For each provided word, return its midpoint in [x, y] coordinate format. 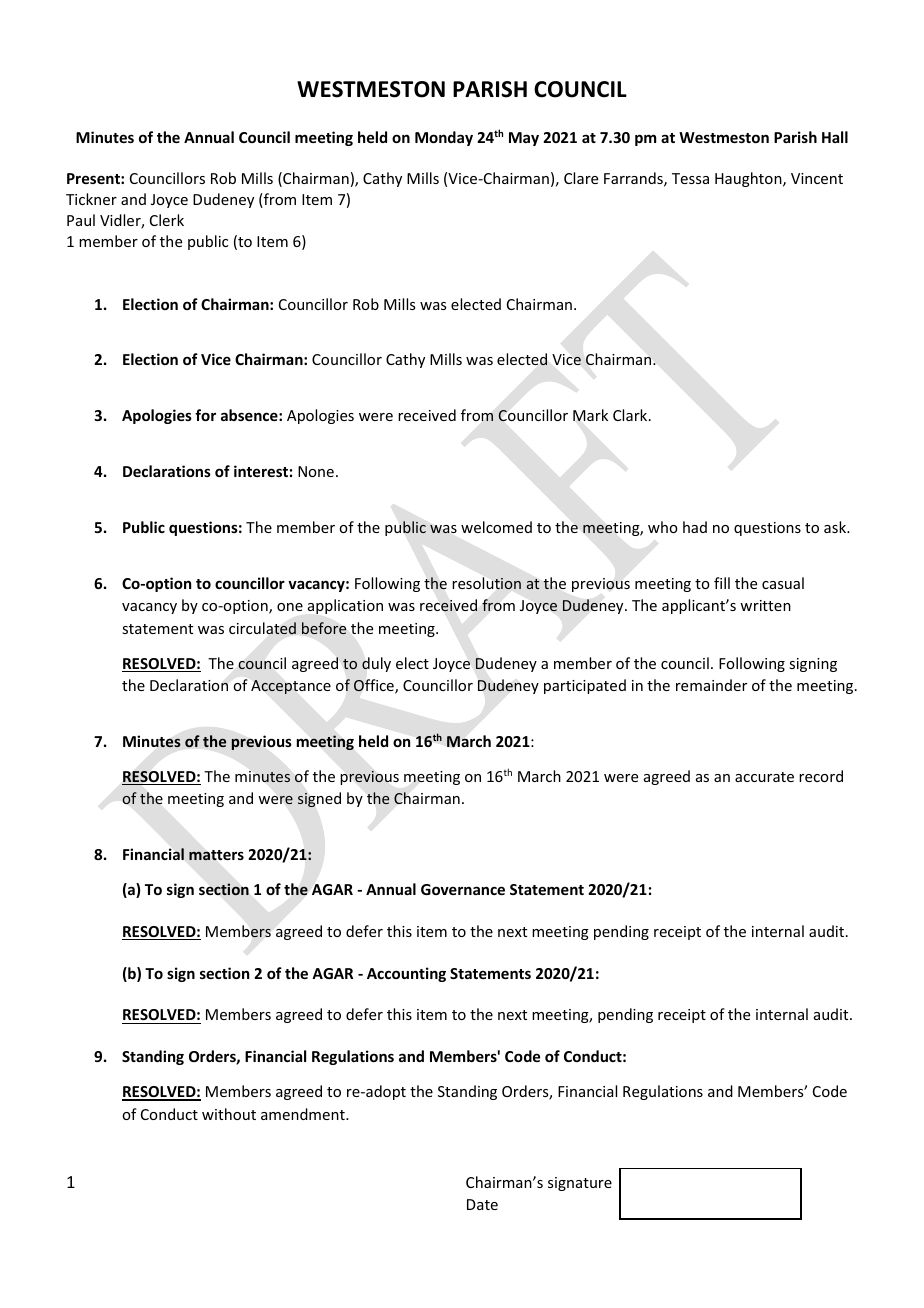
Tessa [690, 178]
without [229, 1114]
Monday [444, 138]
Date [482, 1204]
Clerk [167, 220]
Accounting [406, 974]
